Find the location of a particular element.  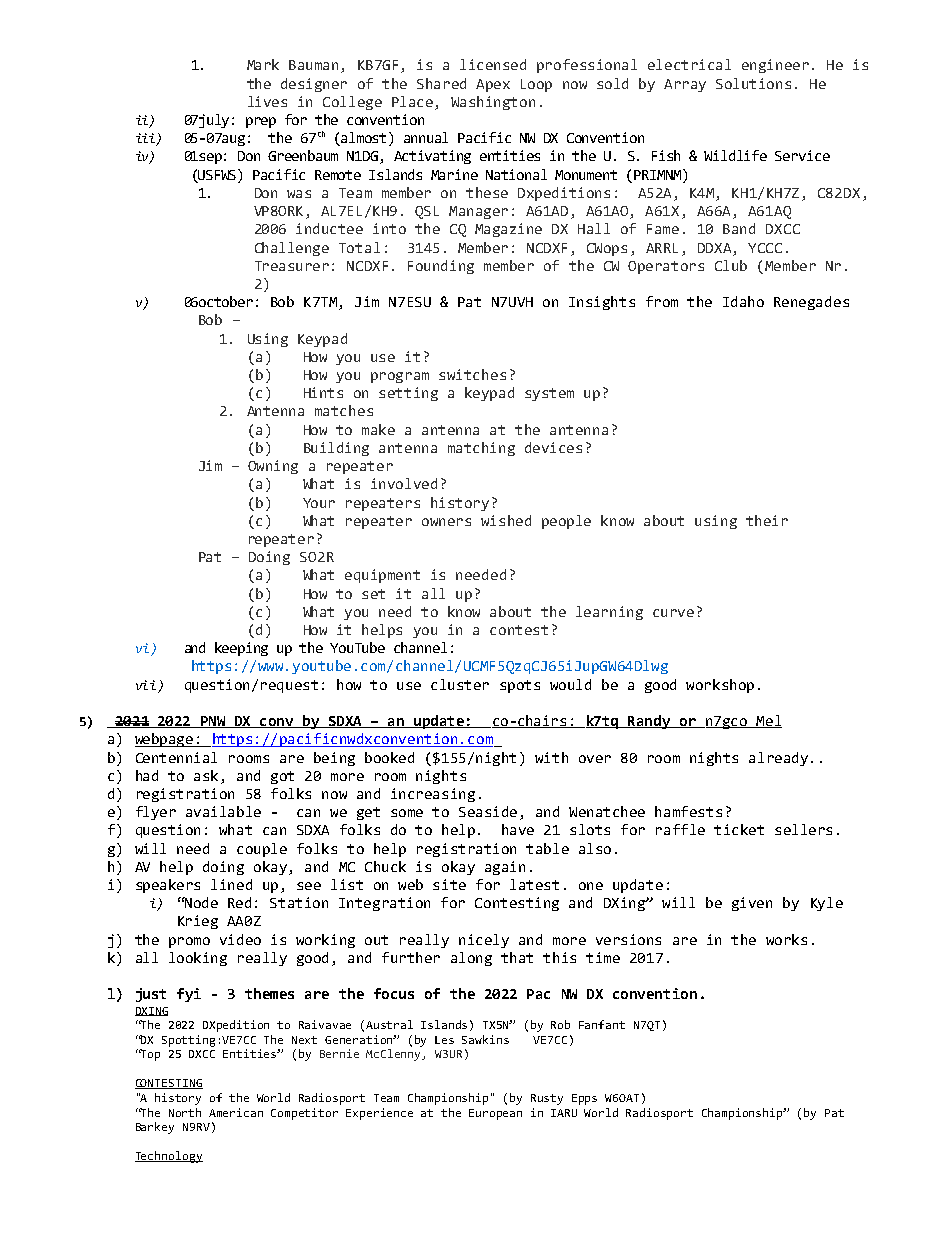

lives is located at coordinates (267, 101).
